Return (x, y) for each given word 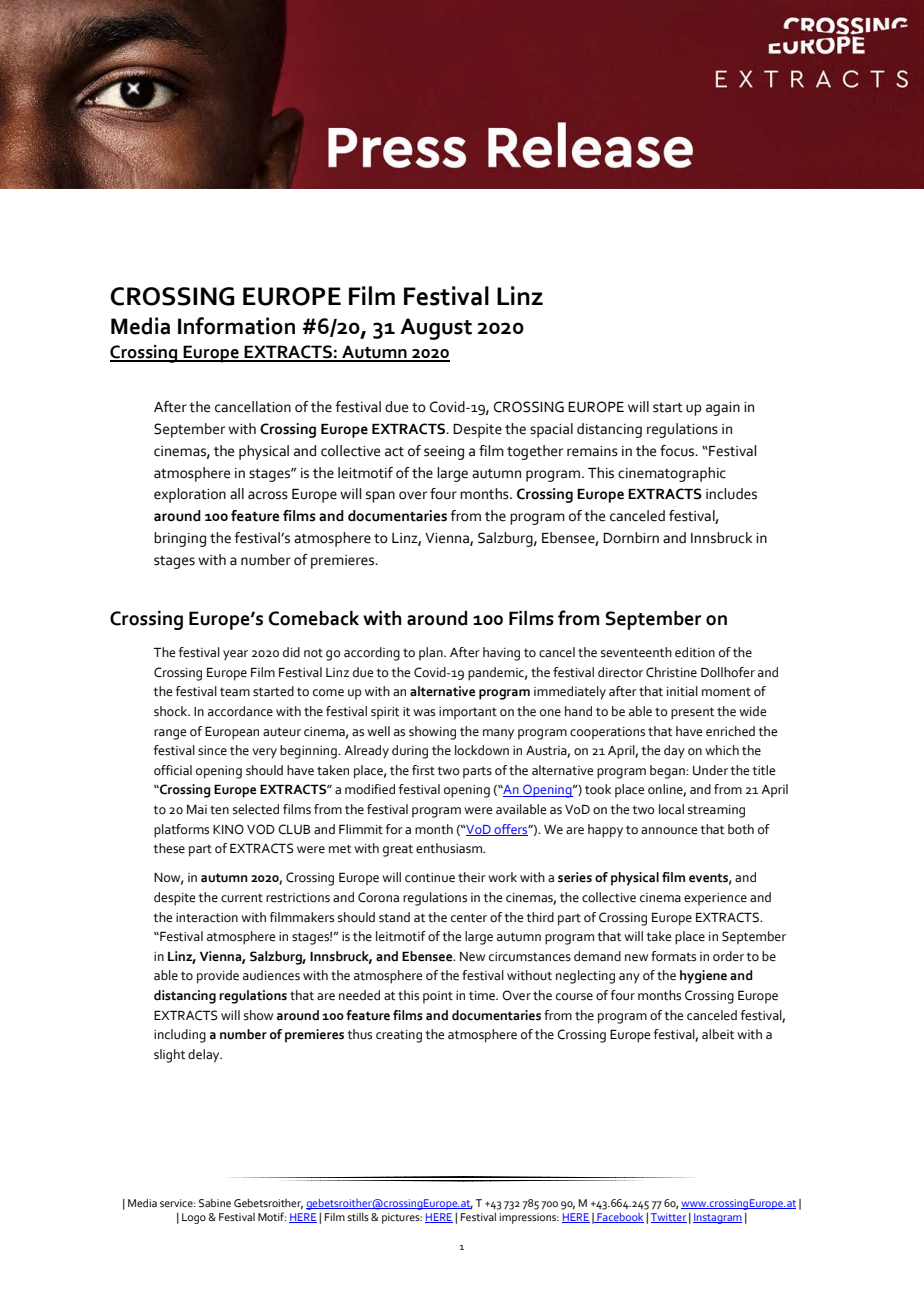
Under (710, 770)
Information (236, 326)
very (264, 753)
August (436, 329)
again (723, 409)
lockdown (482, 750)
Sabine (215, 1202)
